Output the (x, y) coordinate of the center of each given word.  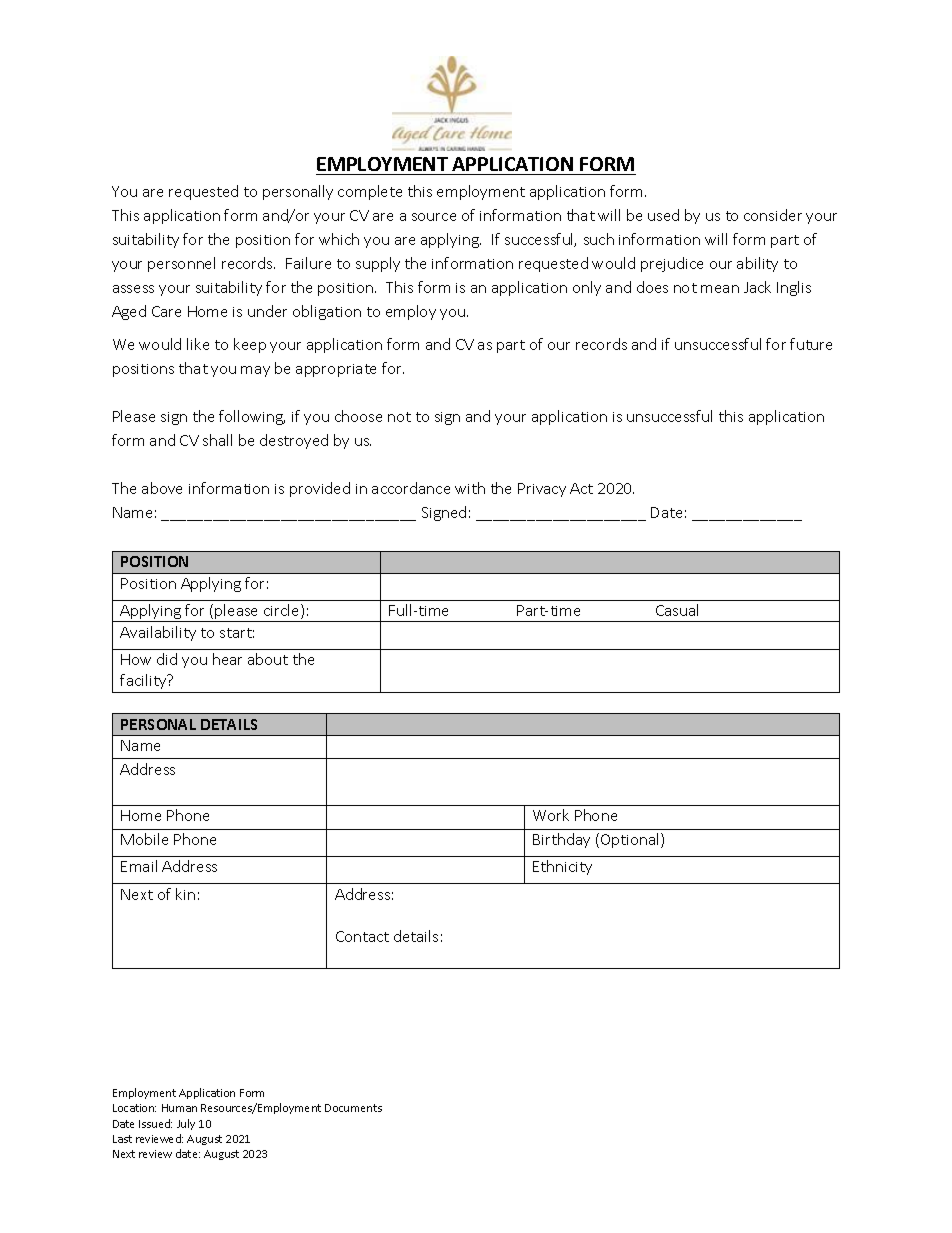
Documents (353, 1108)
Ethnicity (562, 867)
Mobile (144, 839)
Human (179, 1108)
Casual (677, 610)
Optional (631, 840)
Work (551, 815)
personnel (181, 264)
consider (773, 215)
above (162, 488)
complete (370, 192)
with (470, 488)
